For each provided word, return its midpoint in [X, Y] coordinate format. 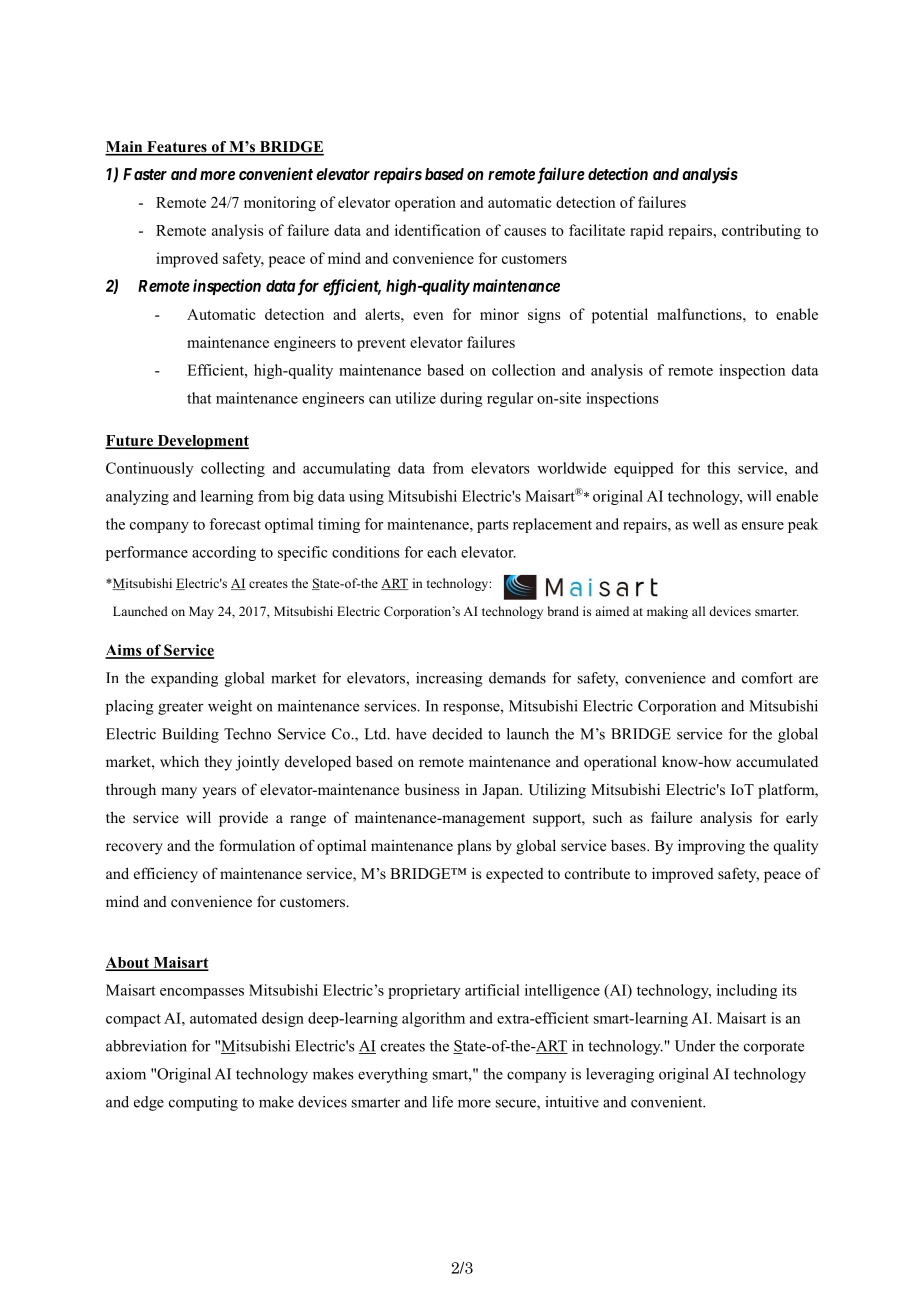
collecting [233, 469]
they [218, 763]
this [718, 468]
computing [203, 1103]
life [442, 1102]
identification [438, 230]
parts [493, 526]
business [432, 789]
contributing [761, 232]
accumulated [777, 761]
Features [177, 148]
